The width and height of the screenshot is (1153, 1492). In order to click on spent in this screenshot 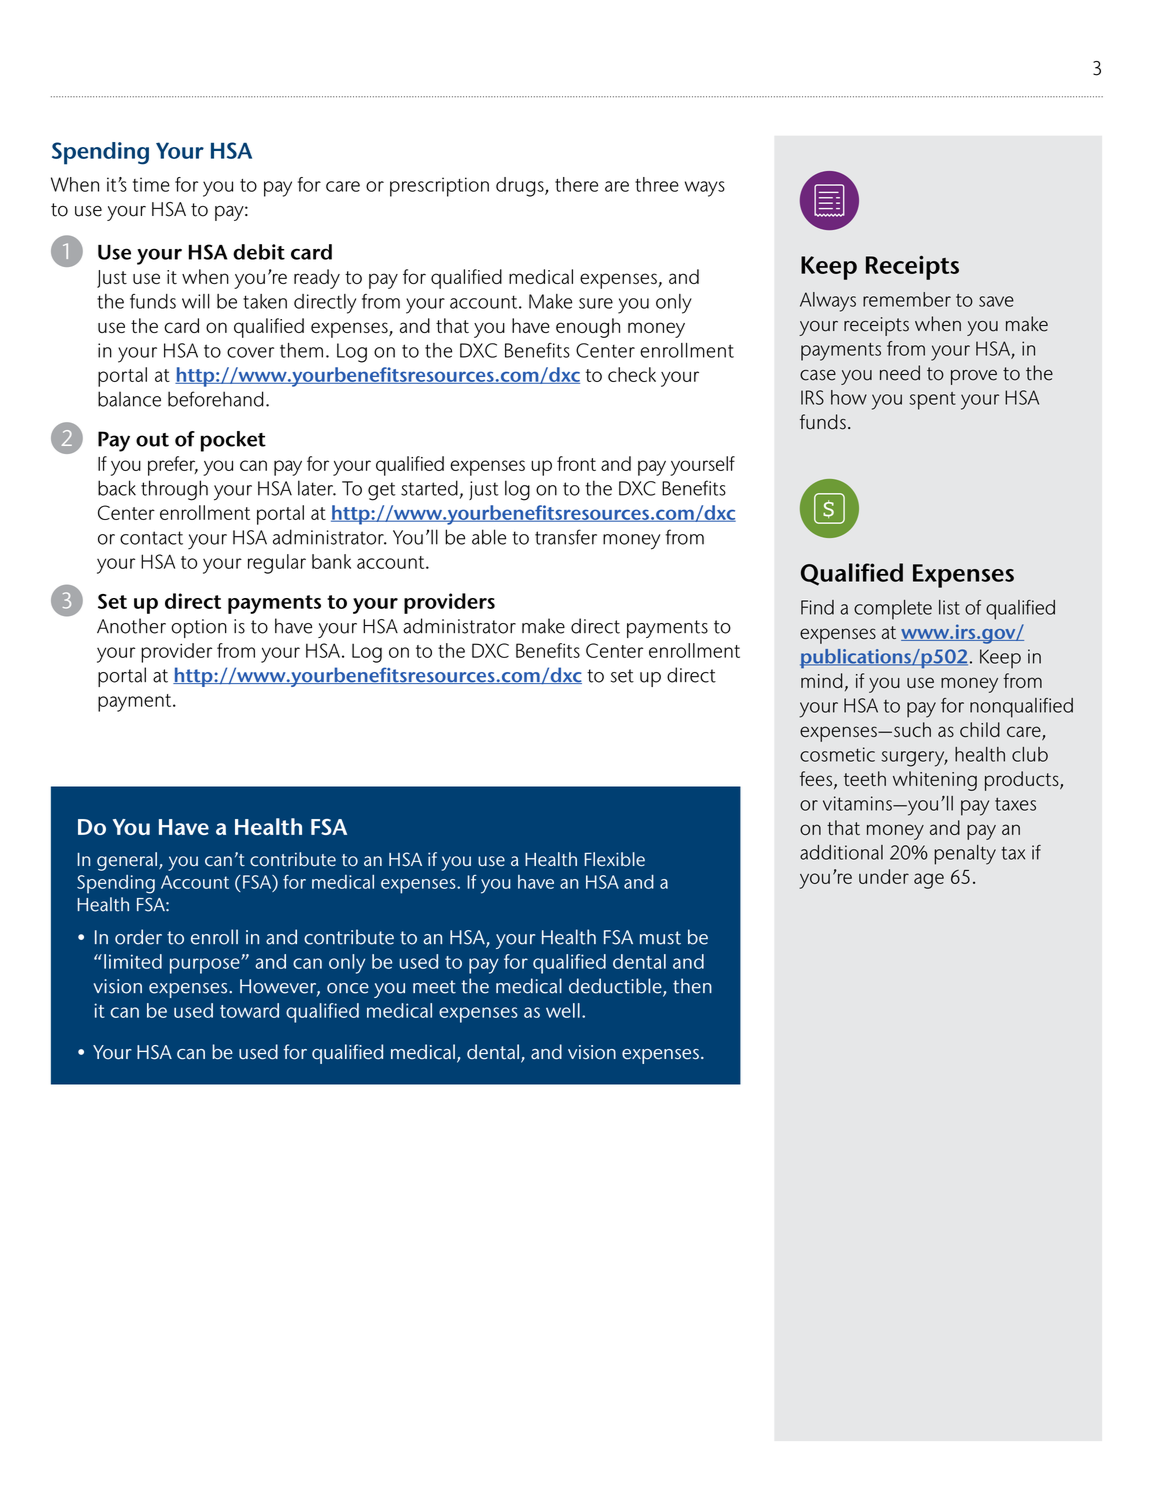, I will do `click(932, 401)`.
